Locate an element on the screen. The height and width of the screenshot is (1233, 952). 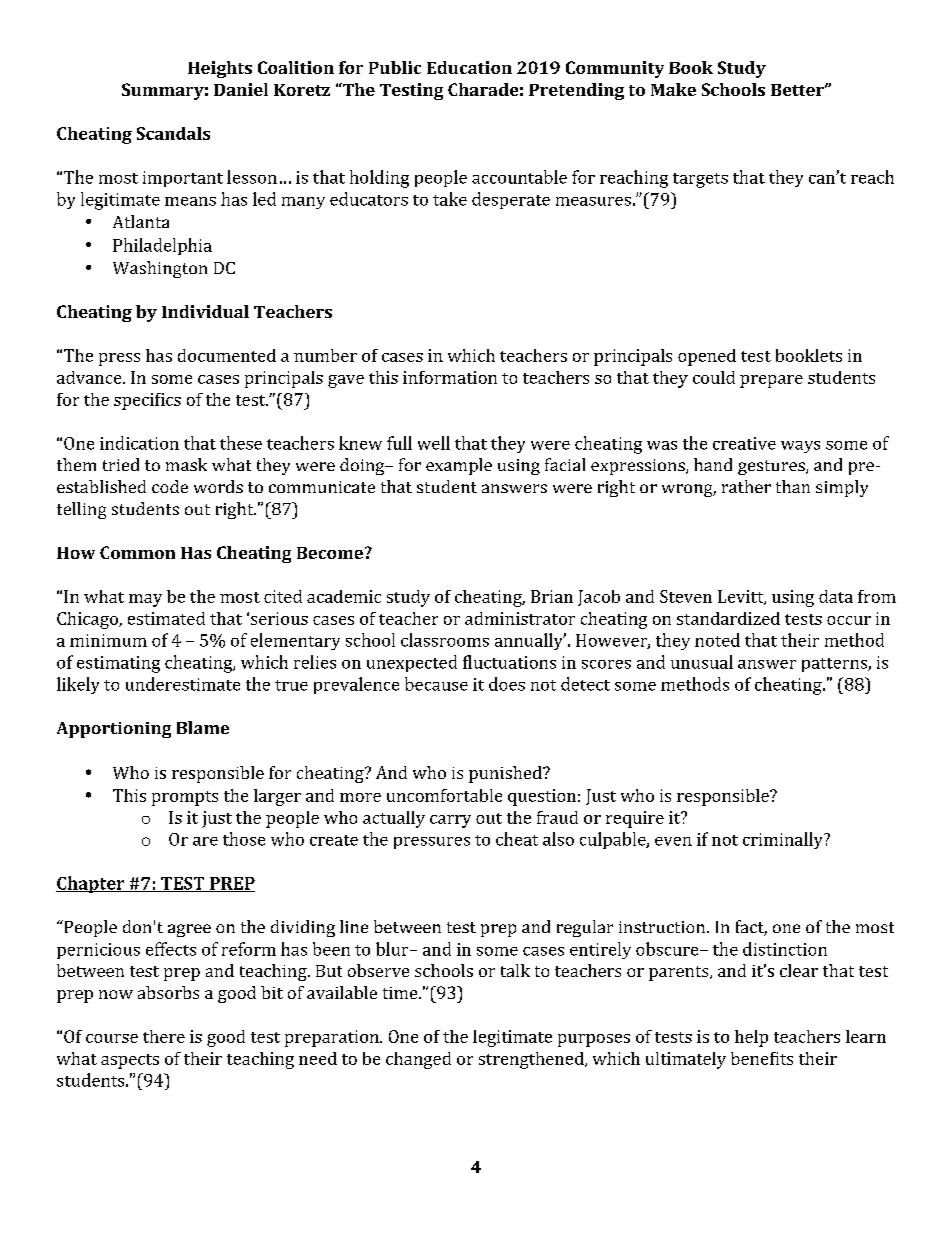
information is located at coordinates (450, 377).
